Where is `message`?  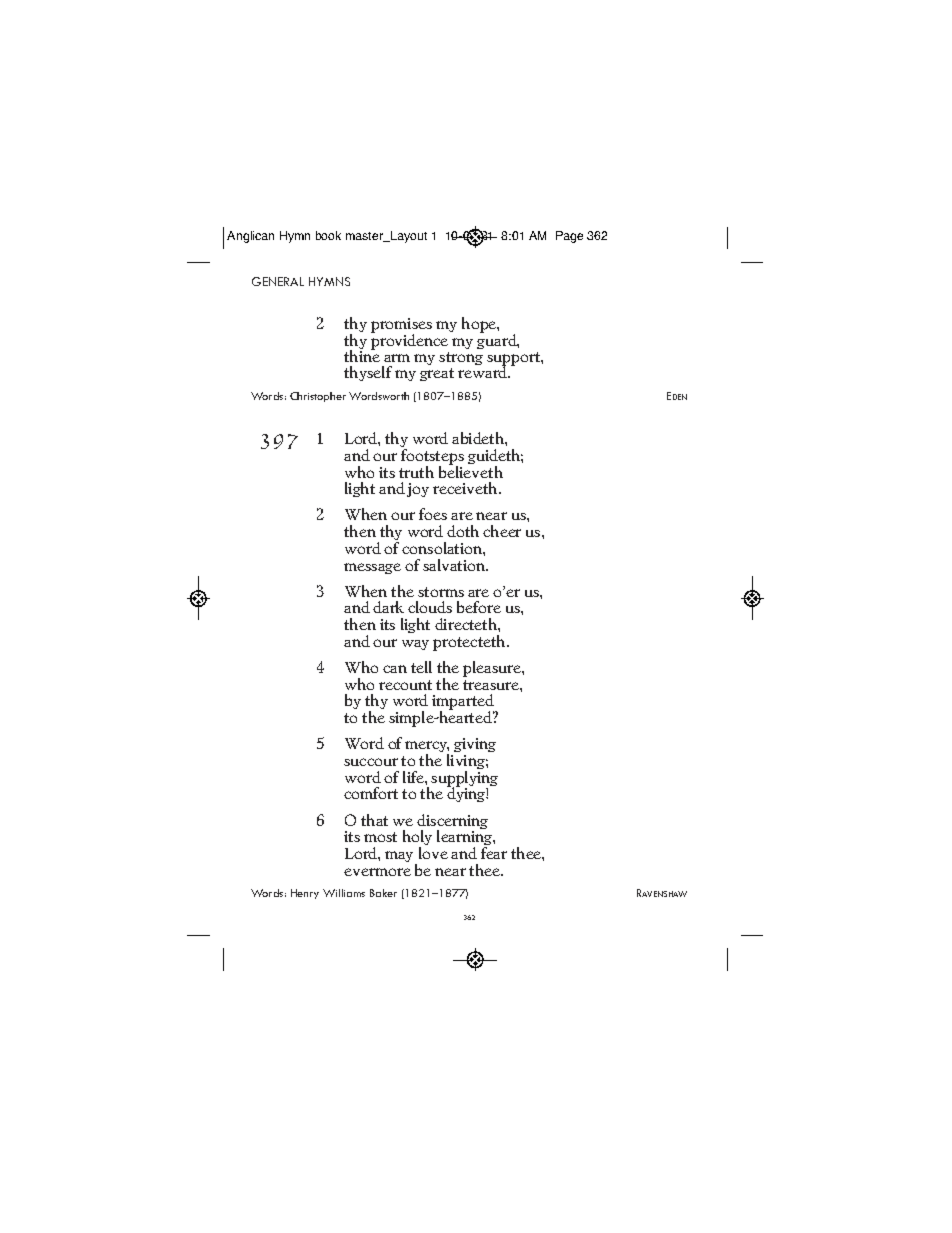 message is located at coordinates (372, 568).
